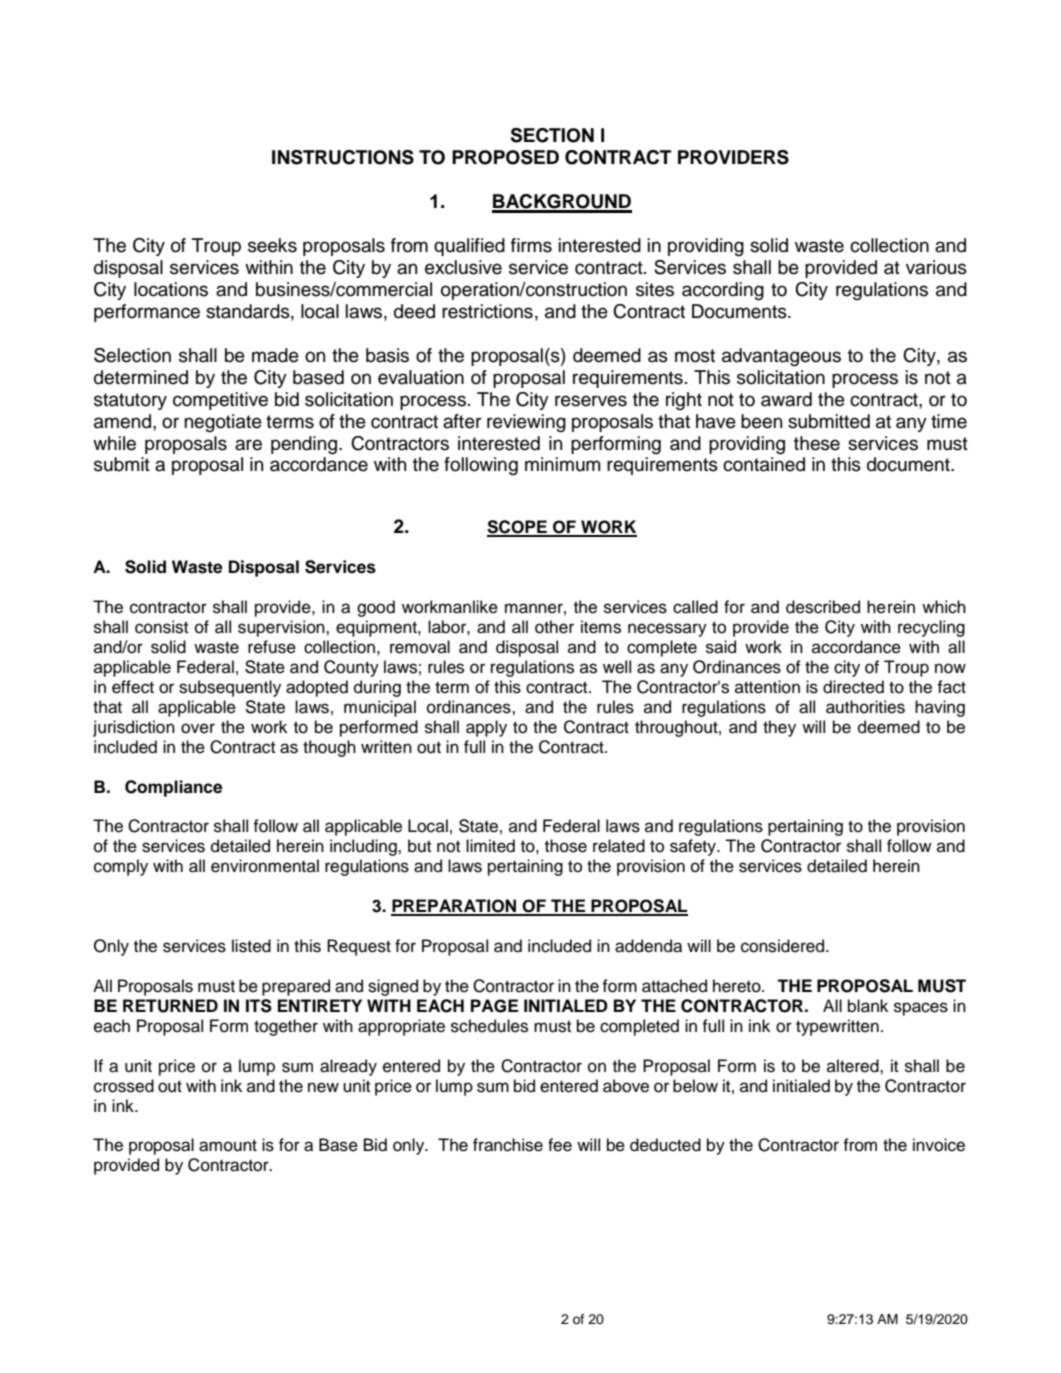  Describe the element at coordinates (223, 423) in the screenshot. I see `negotiate` at that location.
